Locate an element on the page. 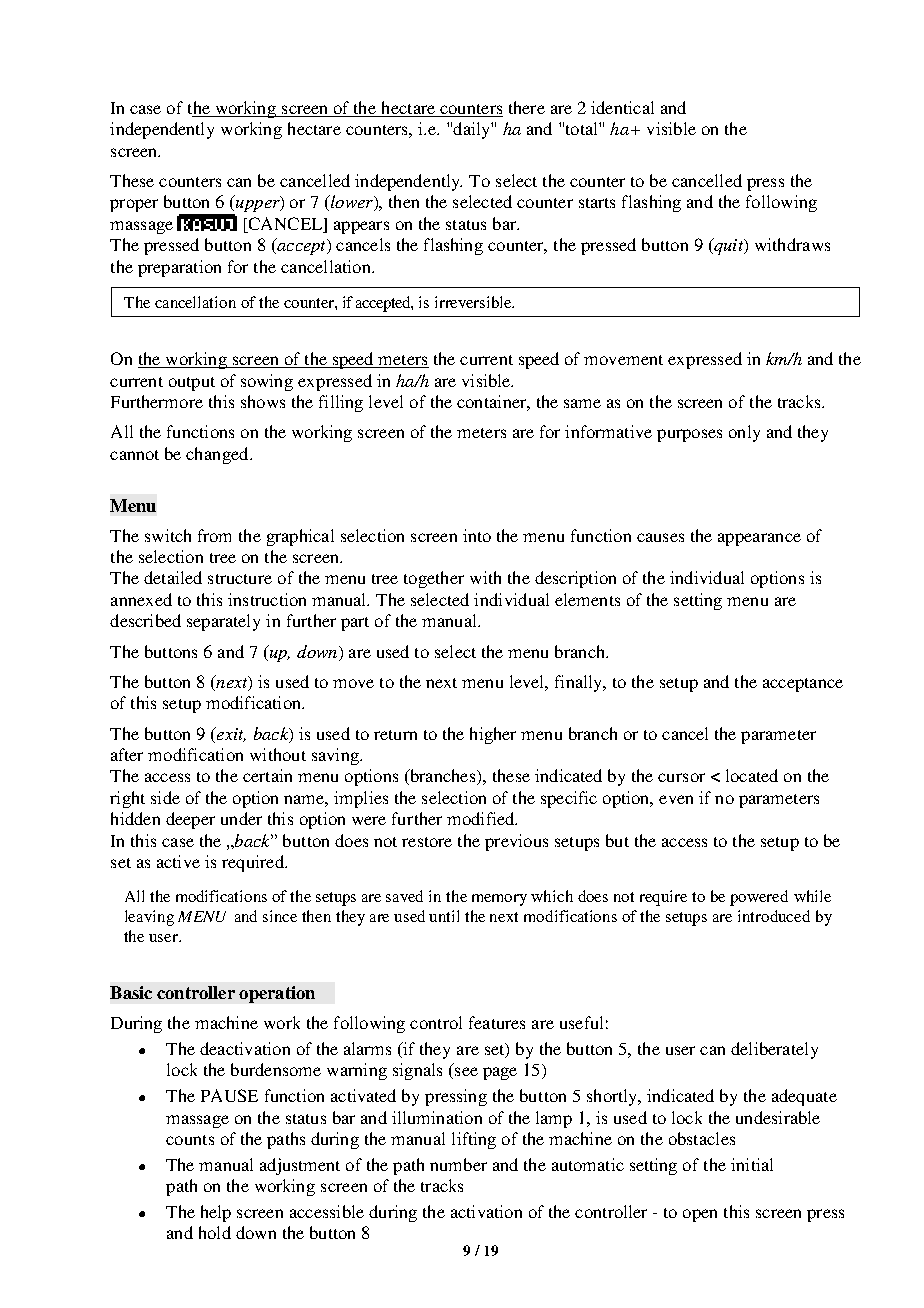 The height and width of the page is (1308, 924). there is located at coordinates (527, 107).
